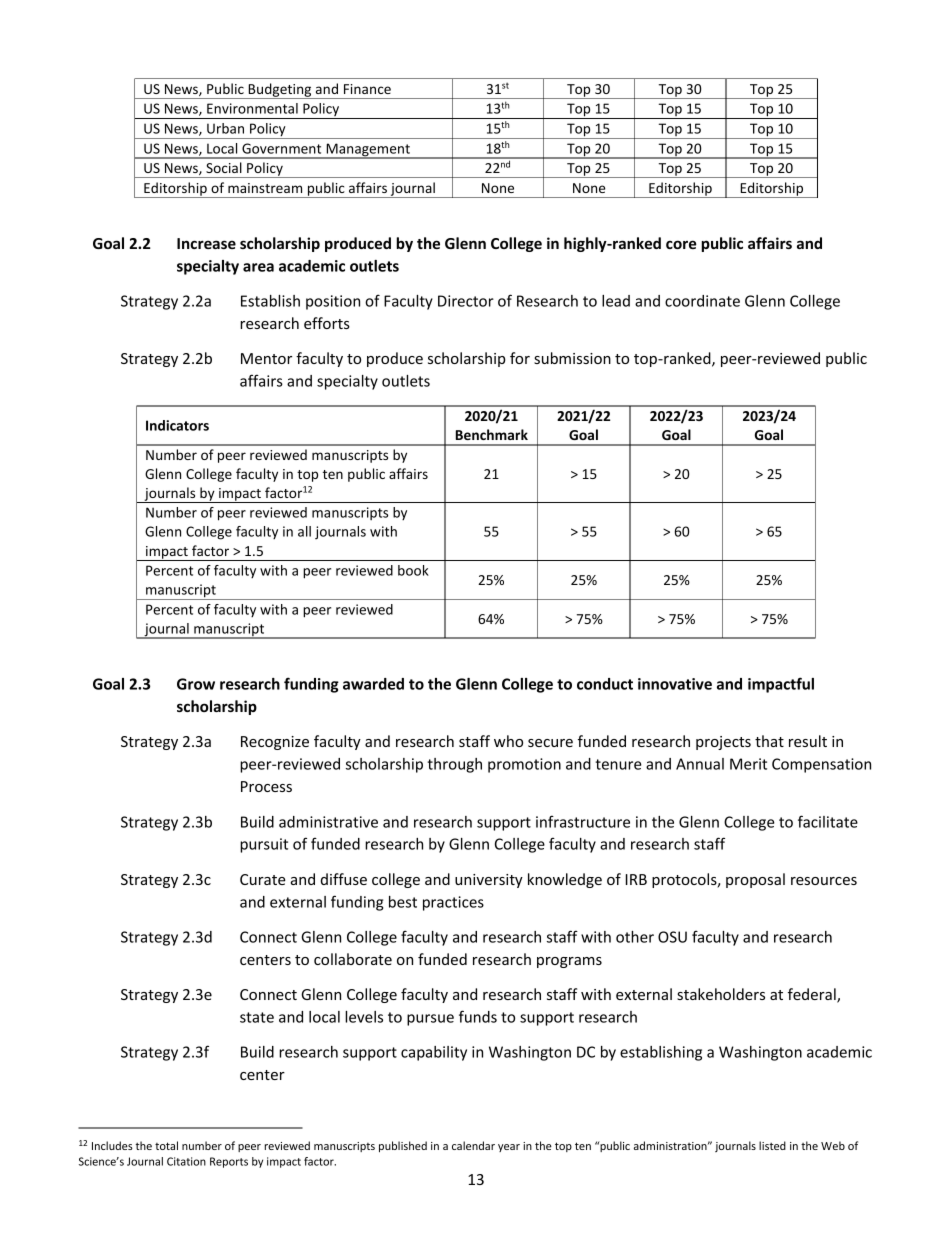 Image resolution: width=952 pixels, height=1233 pixels. Describe the element at coordinates (166, 1145) in the screenshot. I see `total` at that location.
